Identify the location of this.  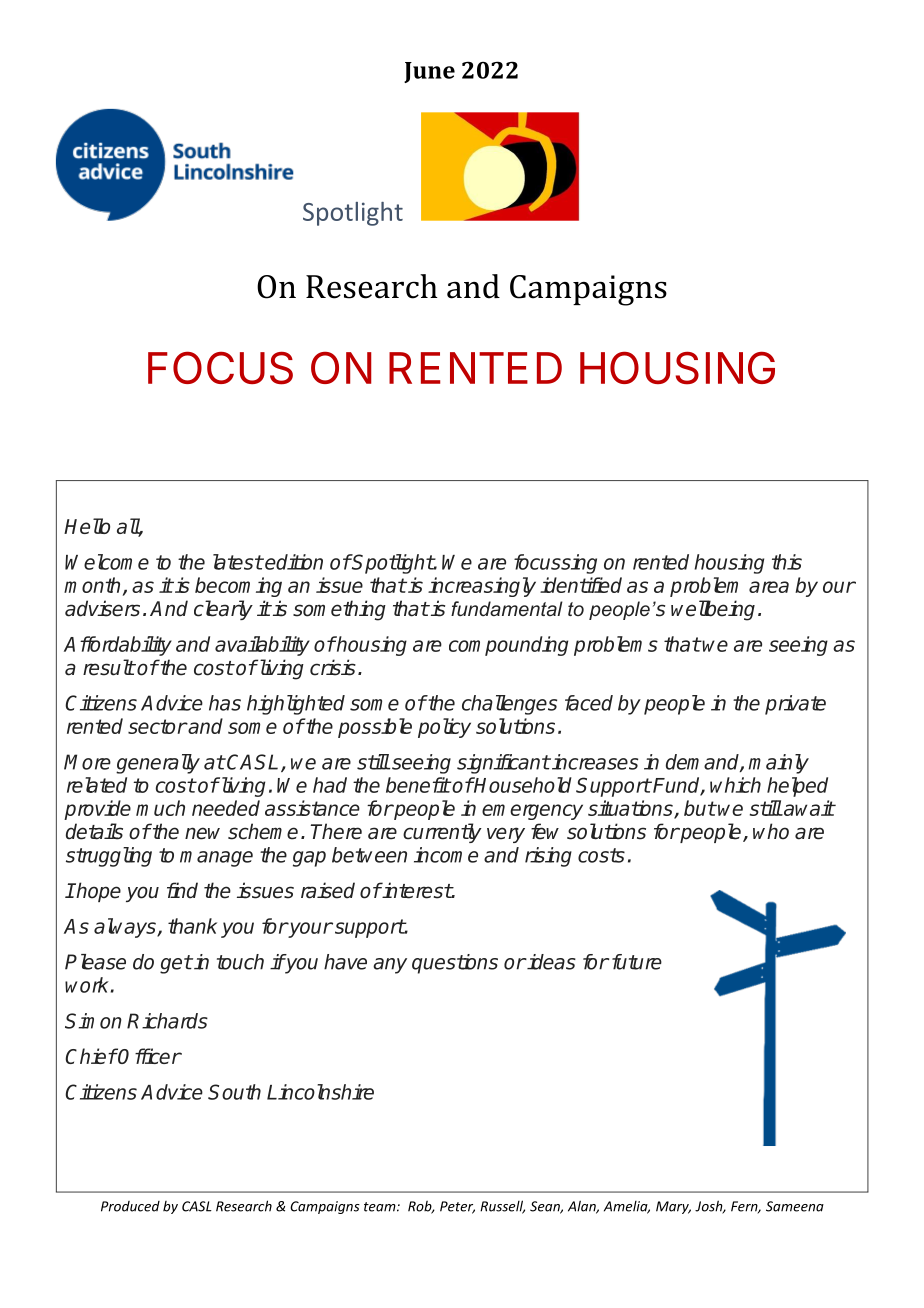
(787, 562).
